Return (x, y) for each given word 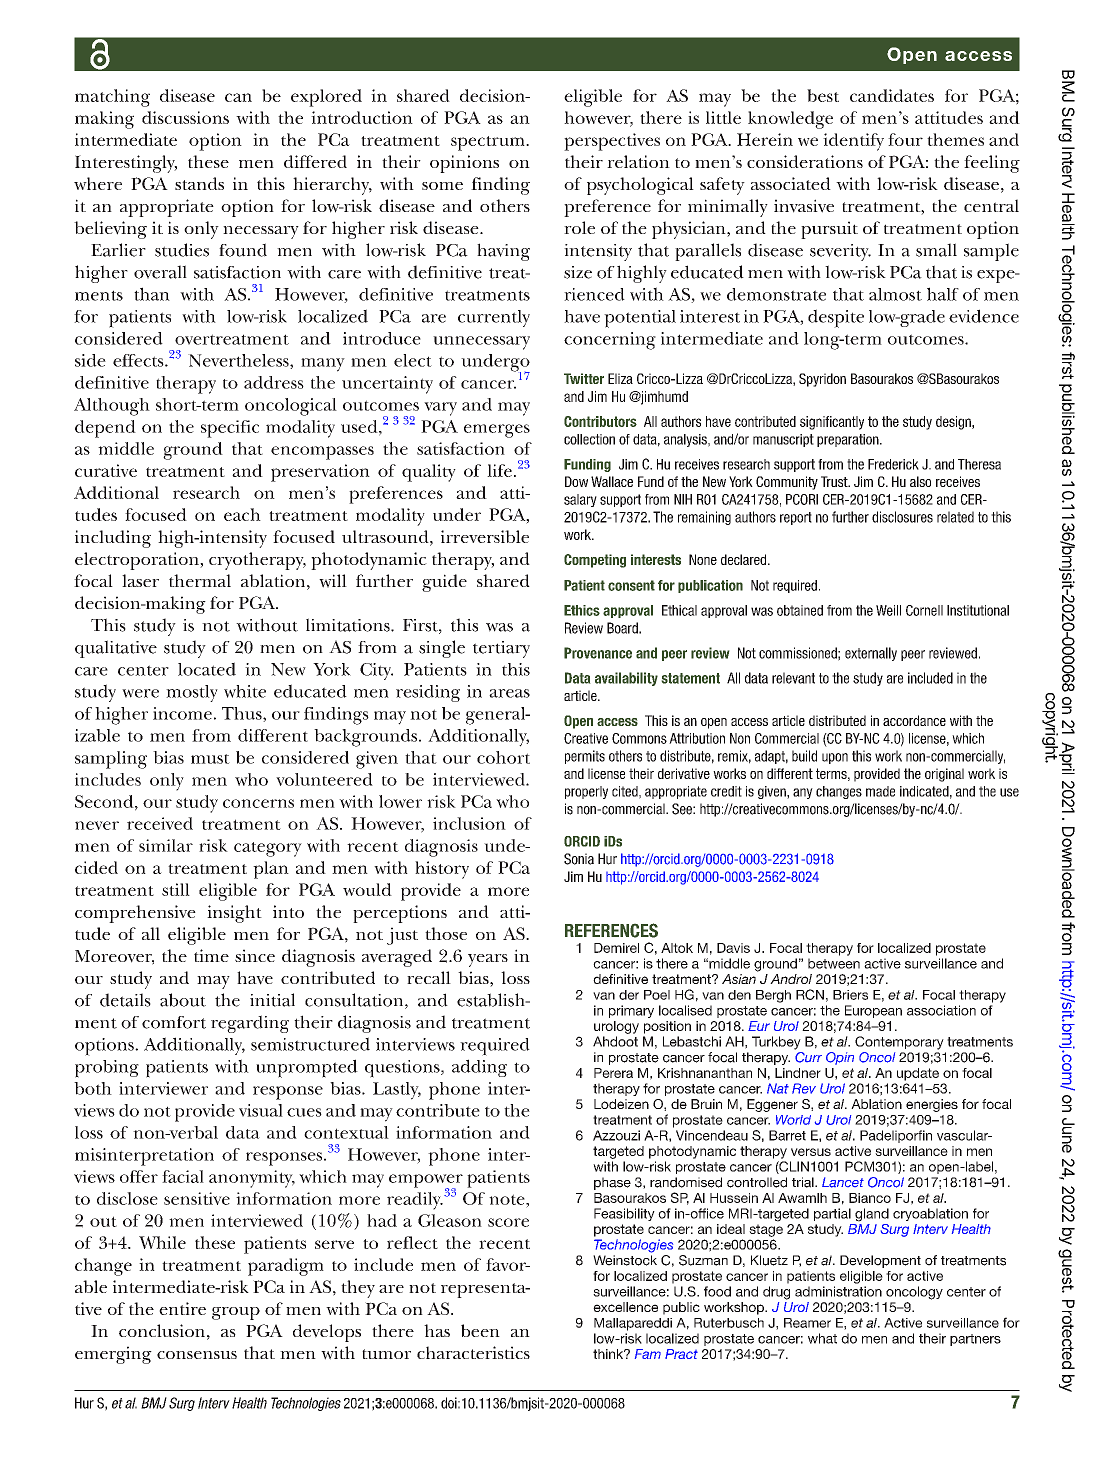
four (905, 139)
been (480, 1330)
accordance (914, 720)
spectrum (489, 143)
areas (509, 693)
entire (182, 1308)
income (182, 713)
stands (199, 183)
